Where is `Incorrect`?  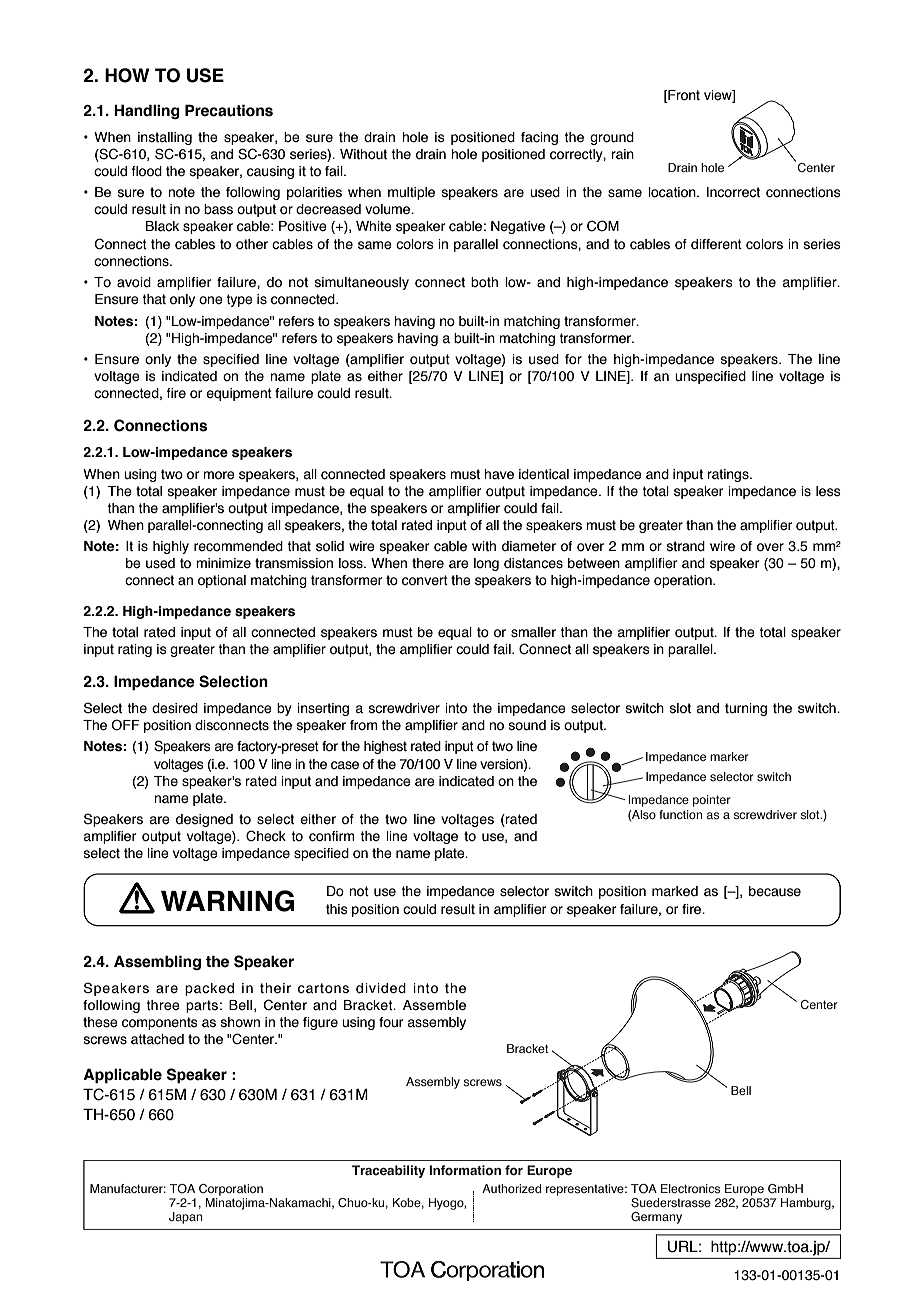 Incorrect is located at coordinates (733, 192).
